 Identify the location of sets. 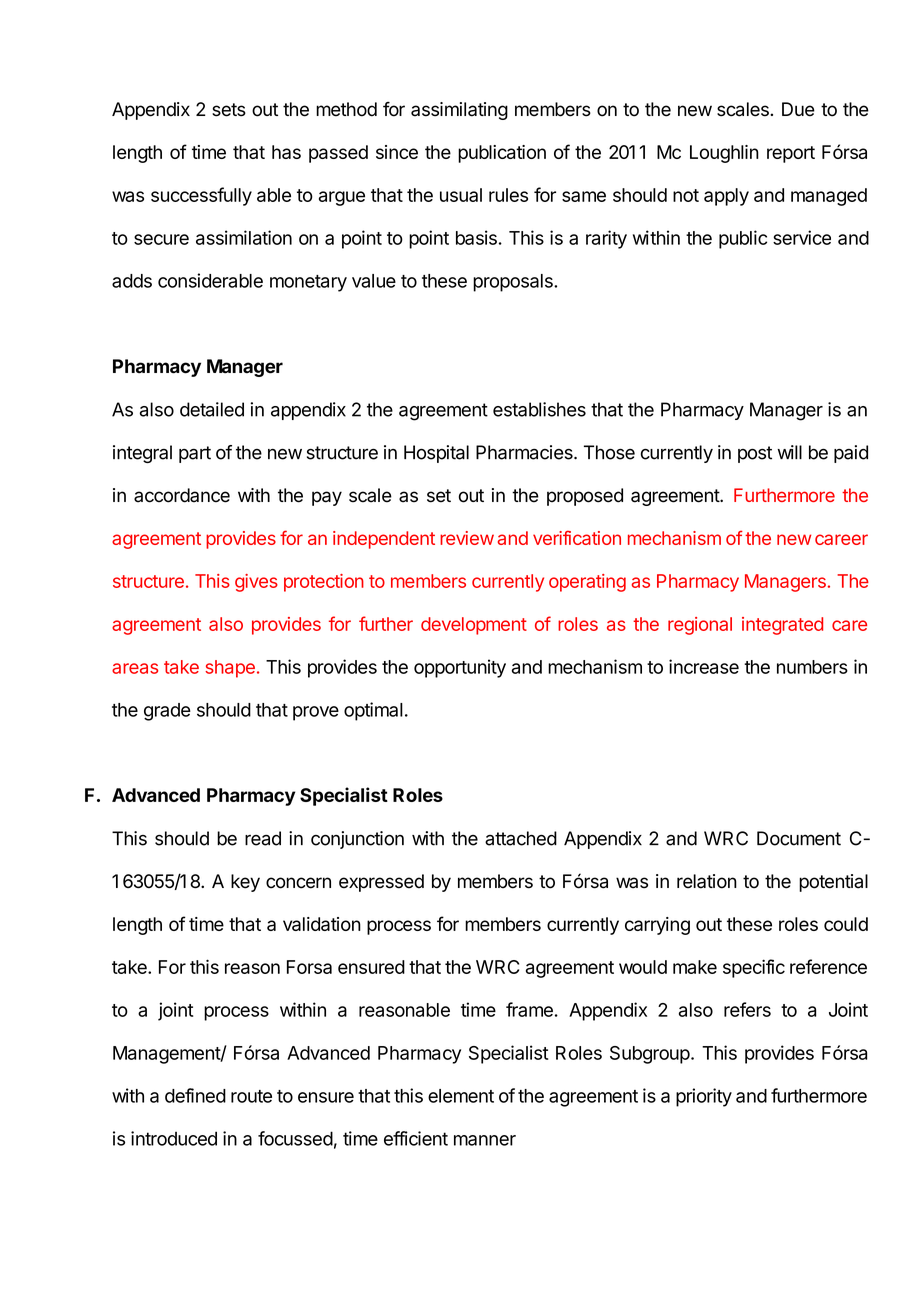
(229, 110).
